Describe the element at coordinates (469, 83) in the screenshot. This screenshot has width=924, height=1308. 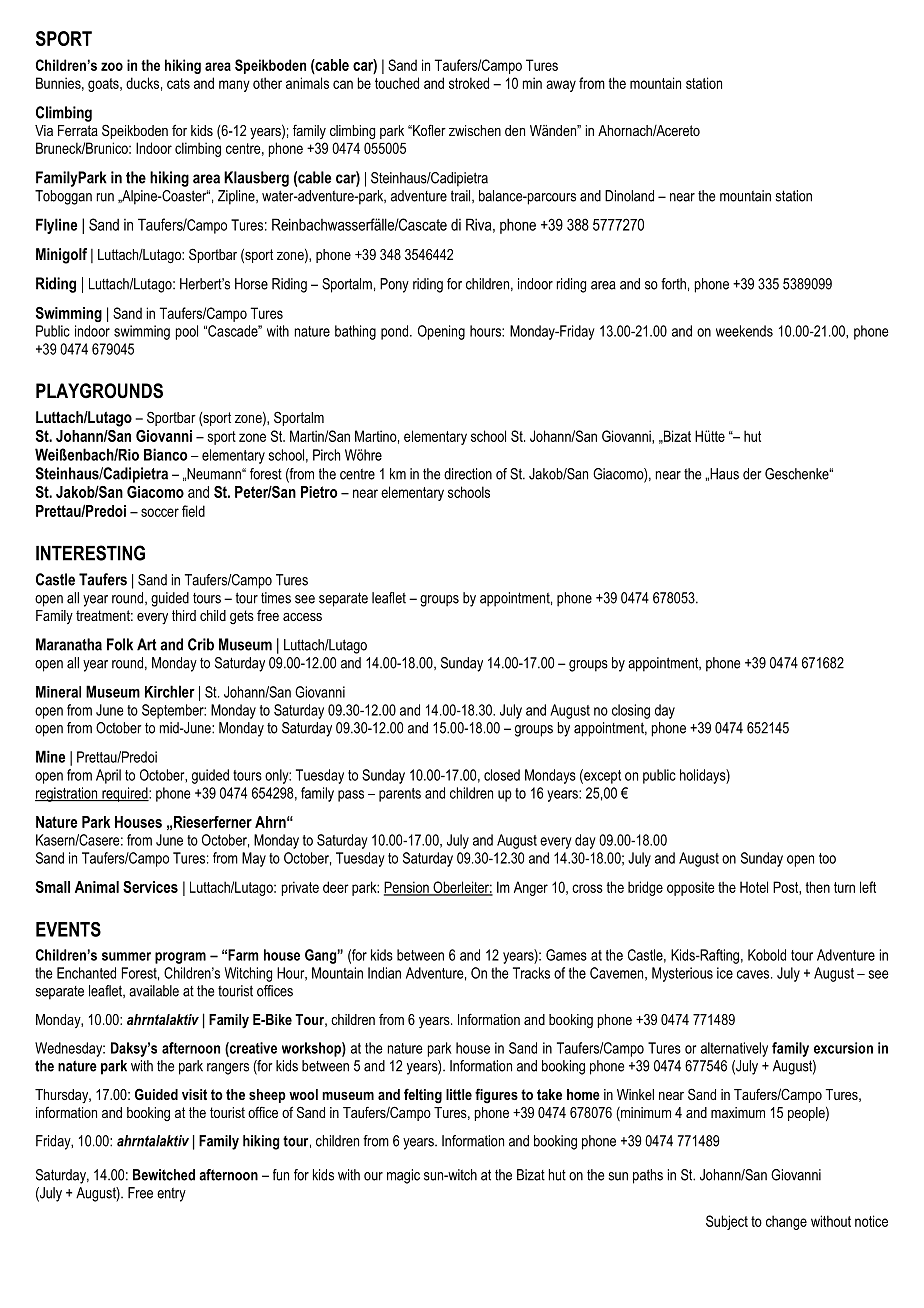
I see `stroked` at that location.
